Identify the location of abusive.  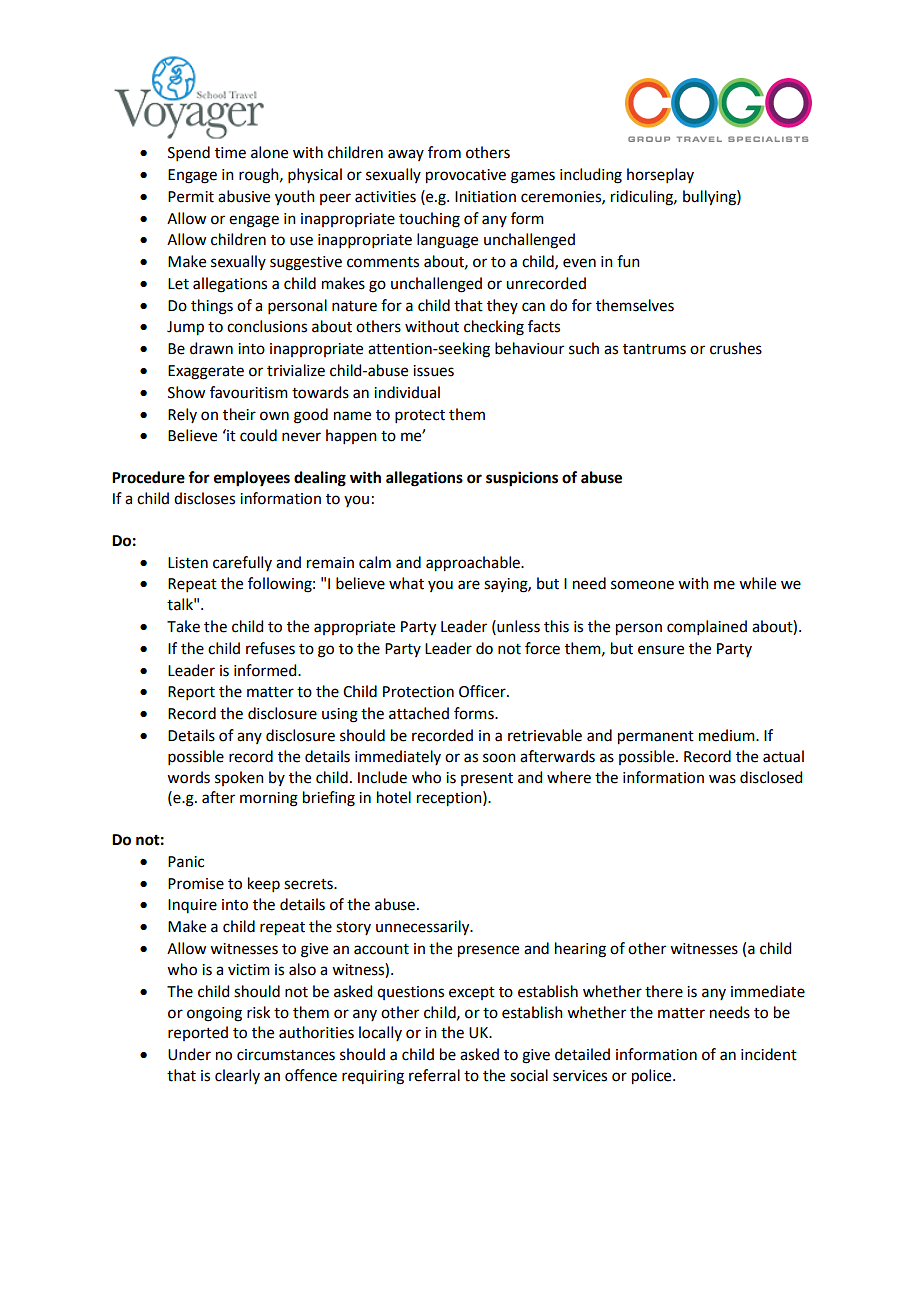
(244, 196).
